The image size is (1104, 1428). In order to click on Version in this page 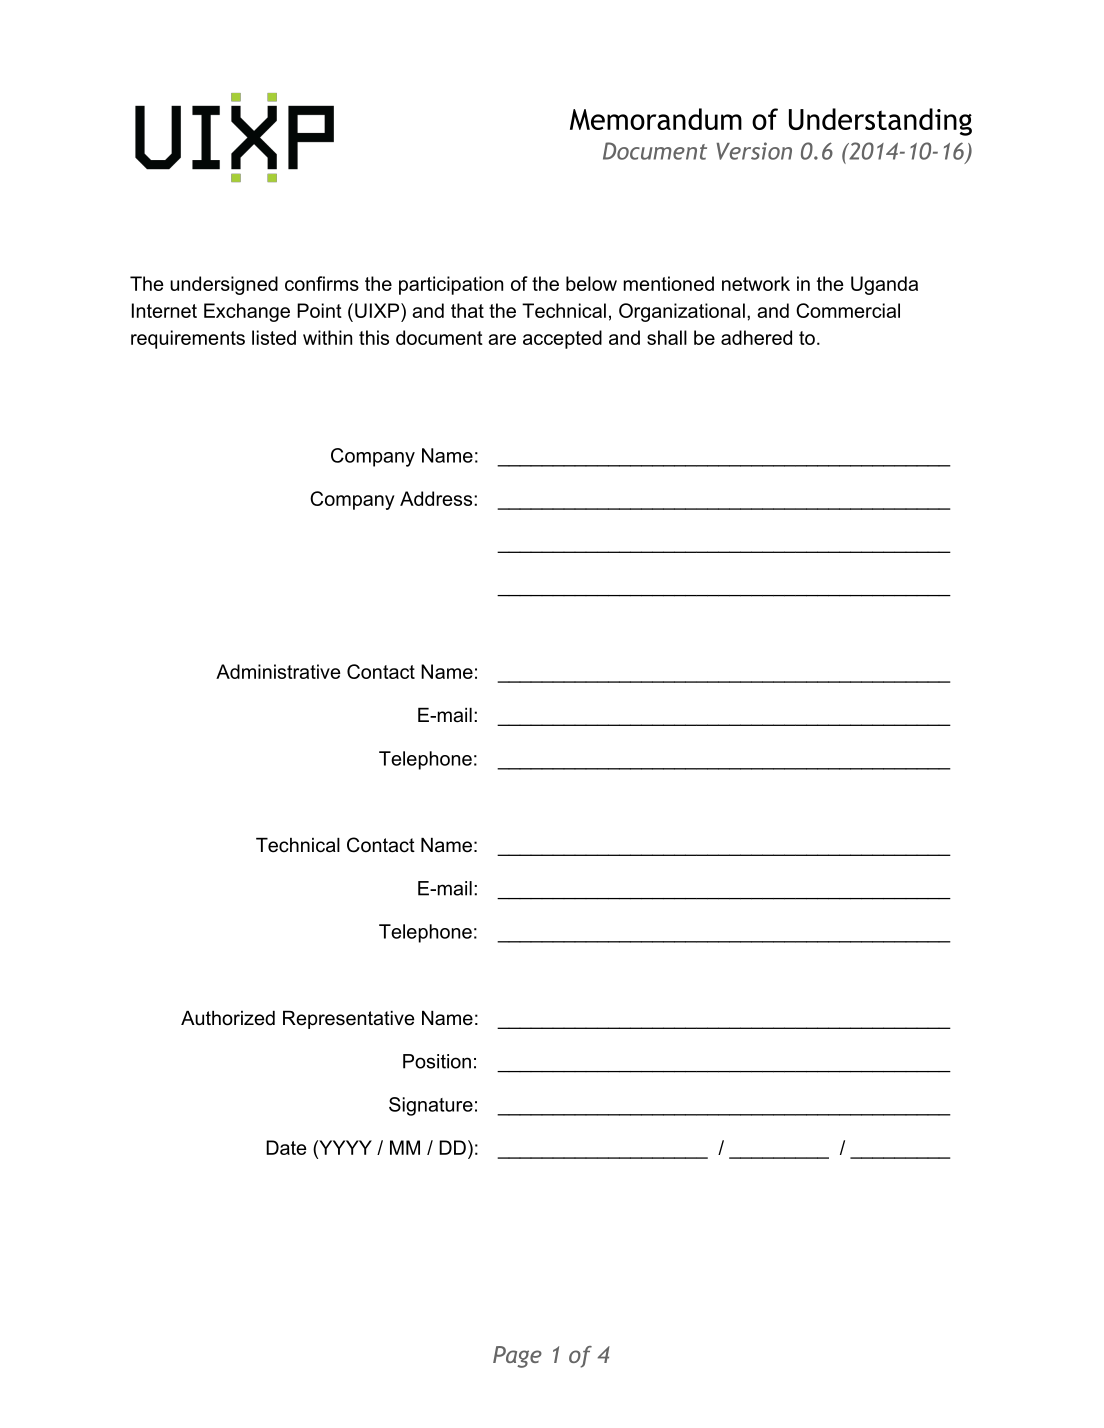, I will do `click(754, 151)`.
